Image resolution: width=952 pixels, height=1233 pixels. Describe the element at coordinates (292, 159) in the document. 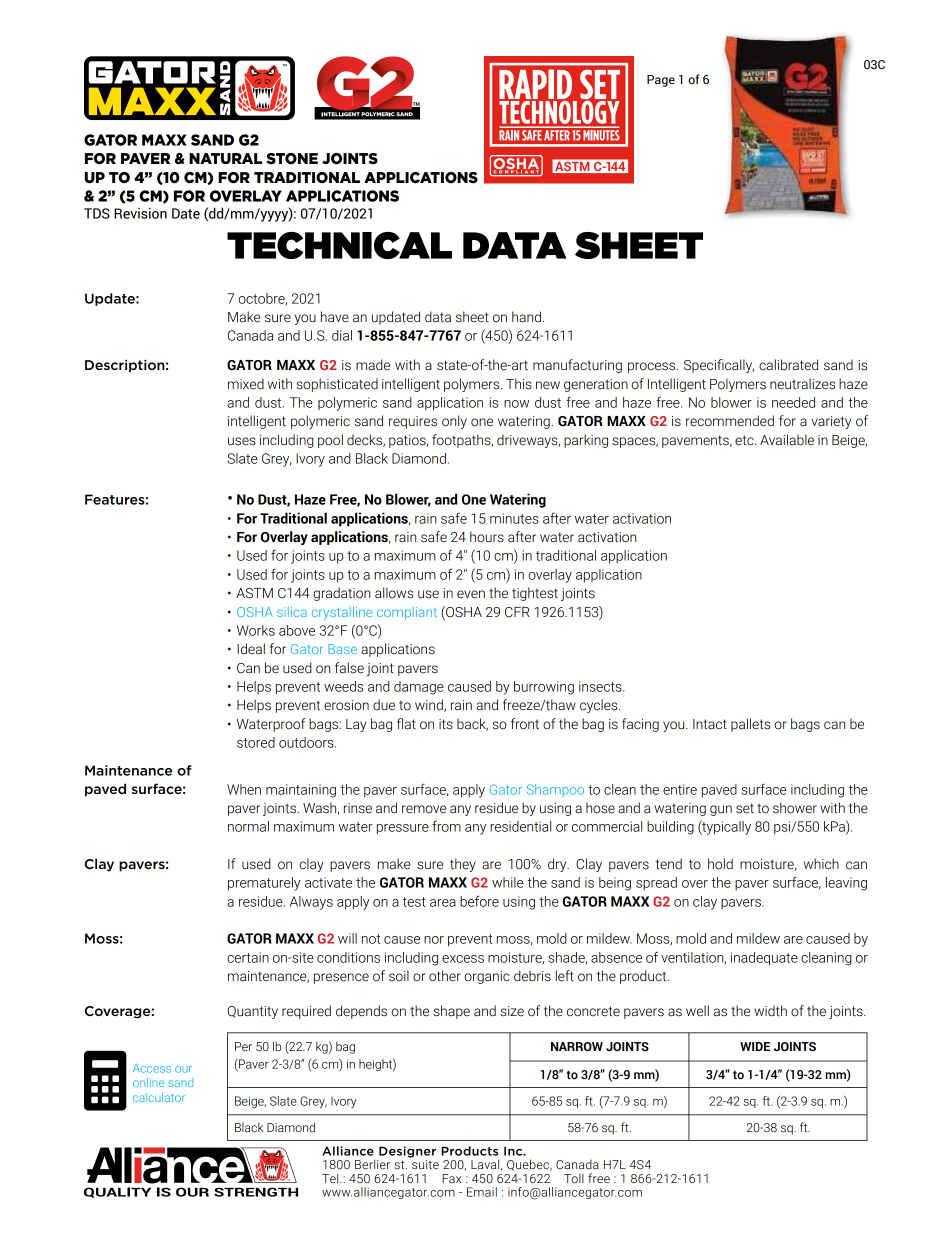

I see `STONE` at that location.
